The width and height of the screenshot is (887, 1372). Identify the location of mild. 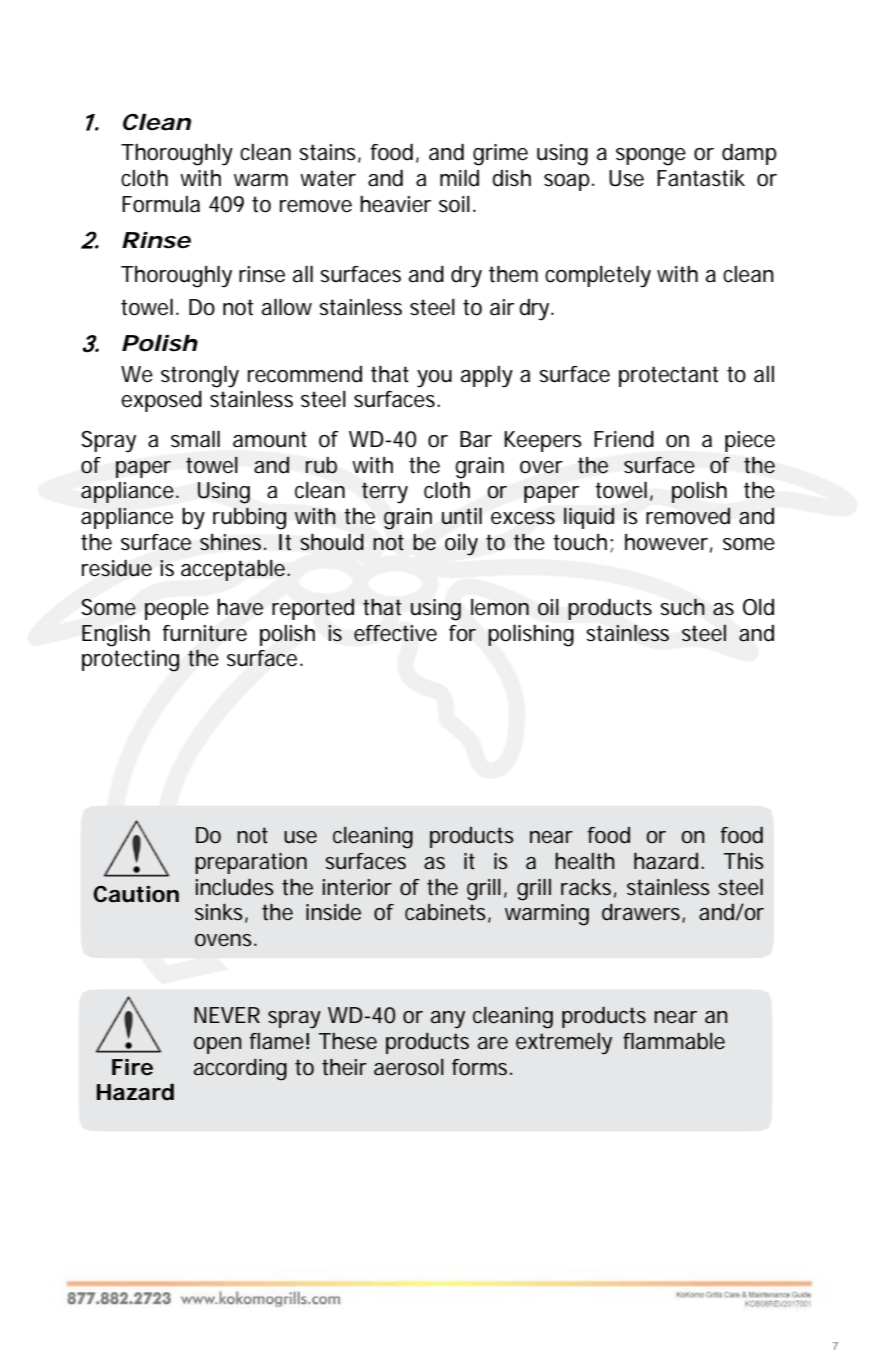
(459, 178).
